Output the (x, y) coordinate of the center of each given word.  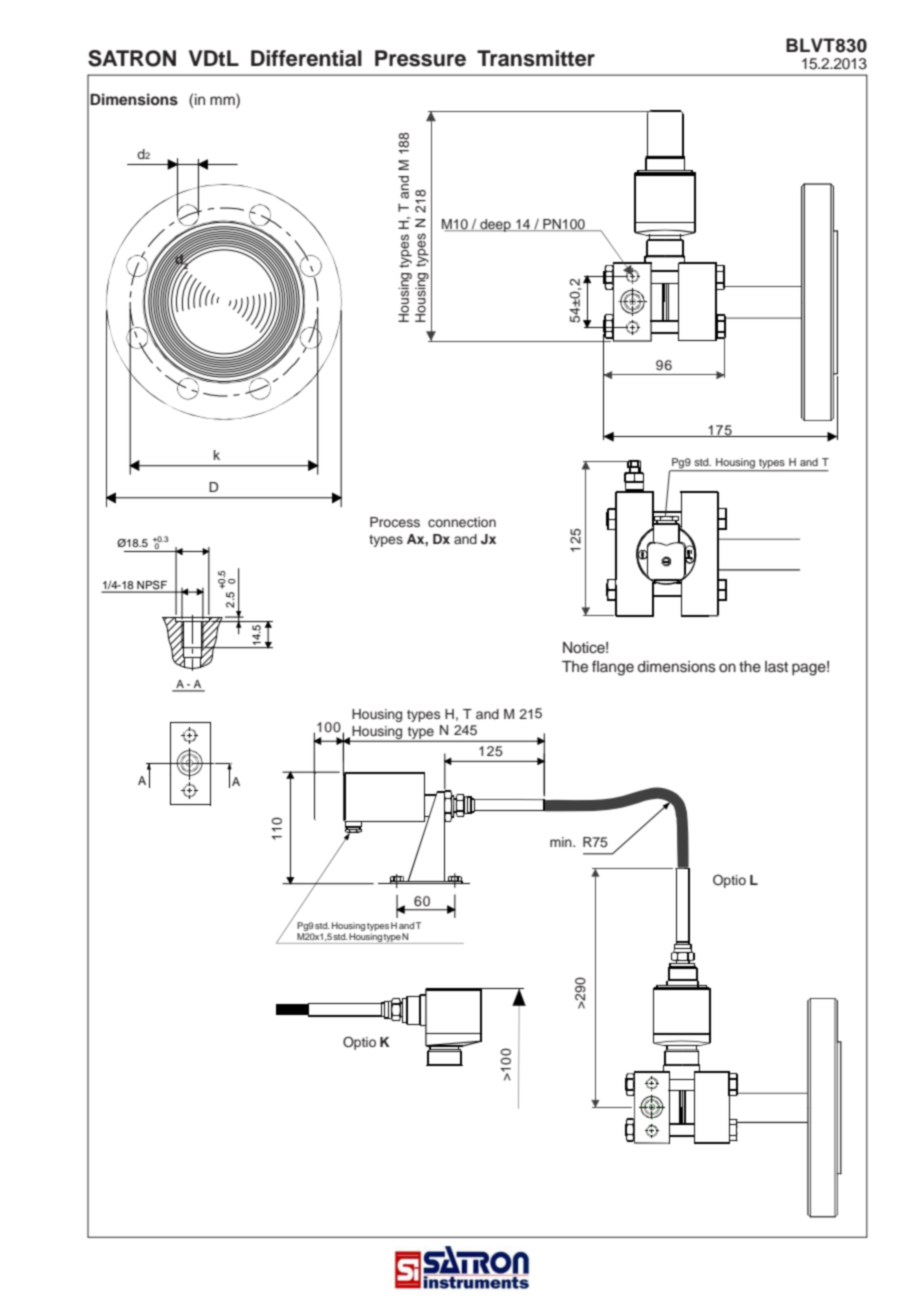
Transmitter (536, 58)
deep (495, 225)
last (776, 667)
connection (462, 522)
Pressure (420, 58)
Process (395, 522)
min (562, 842)
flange (613, 668)
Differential (306, 58)
